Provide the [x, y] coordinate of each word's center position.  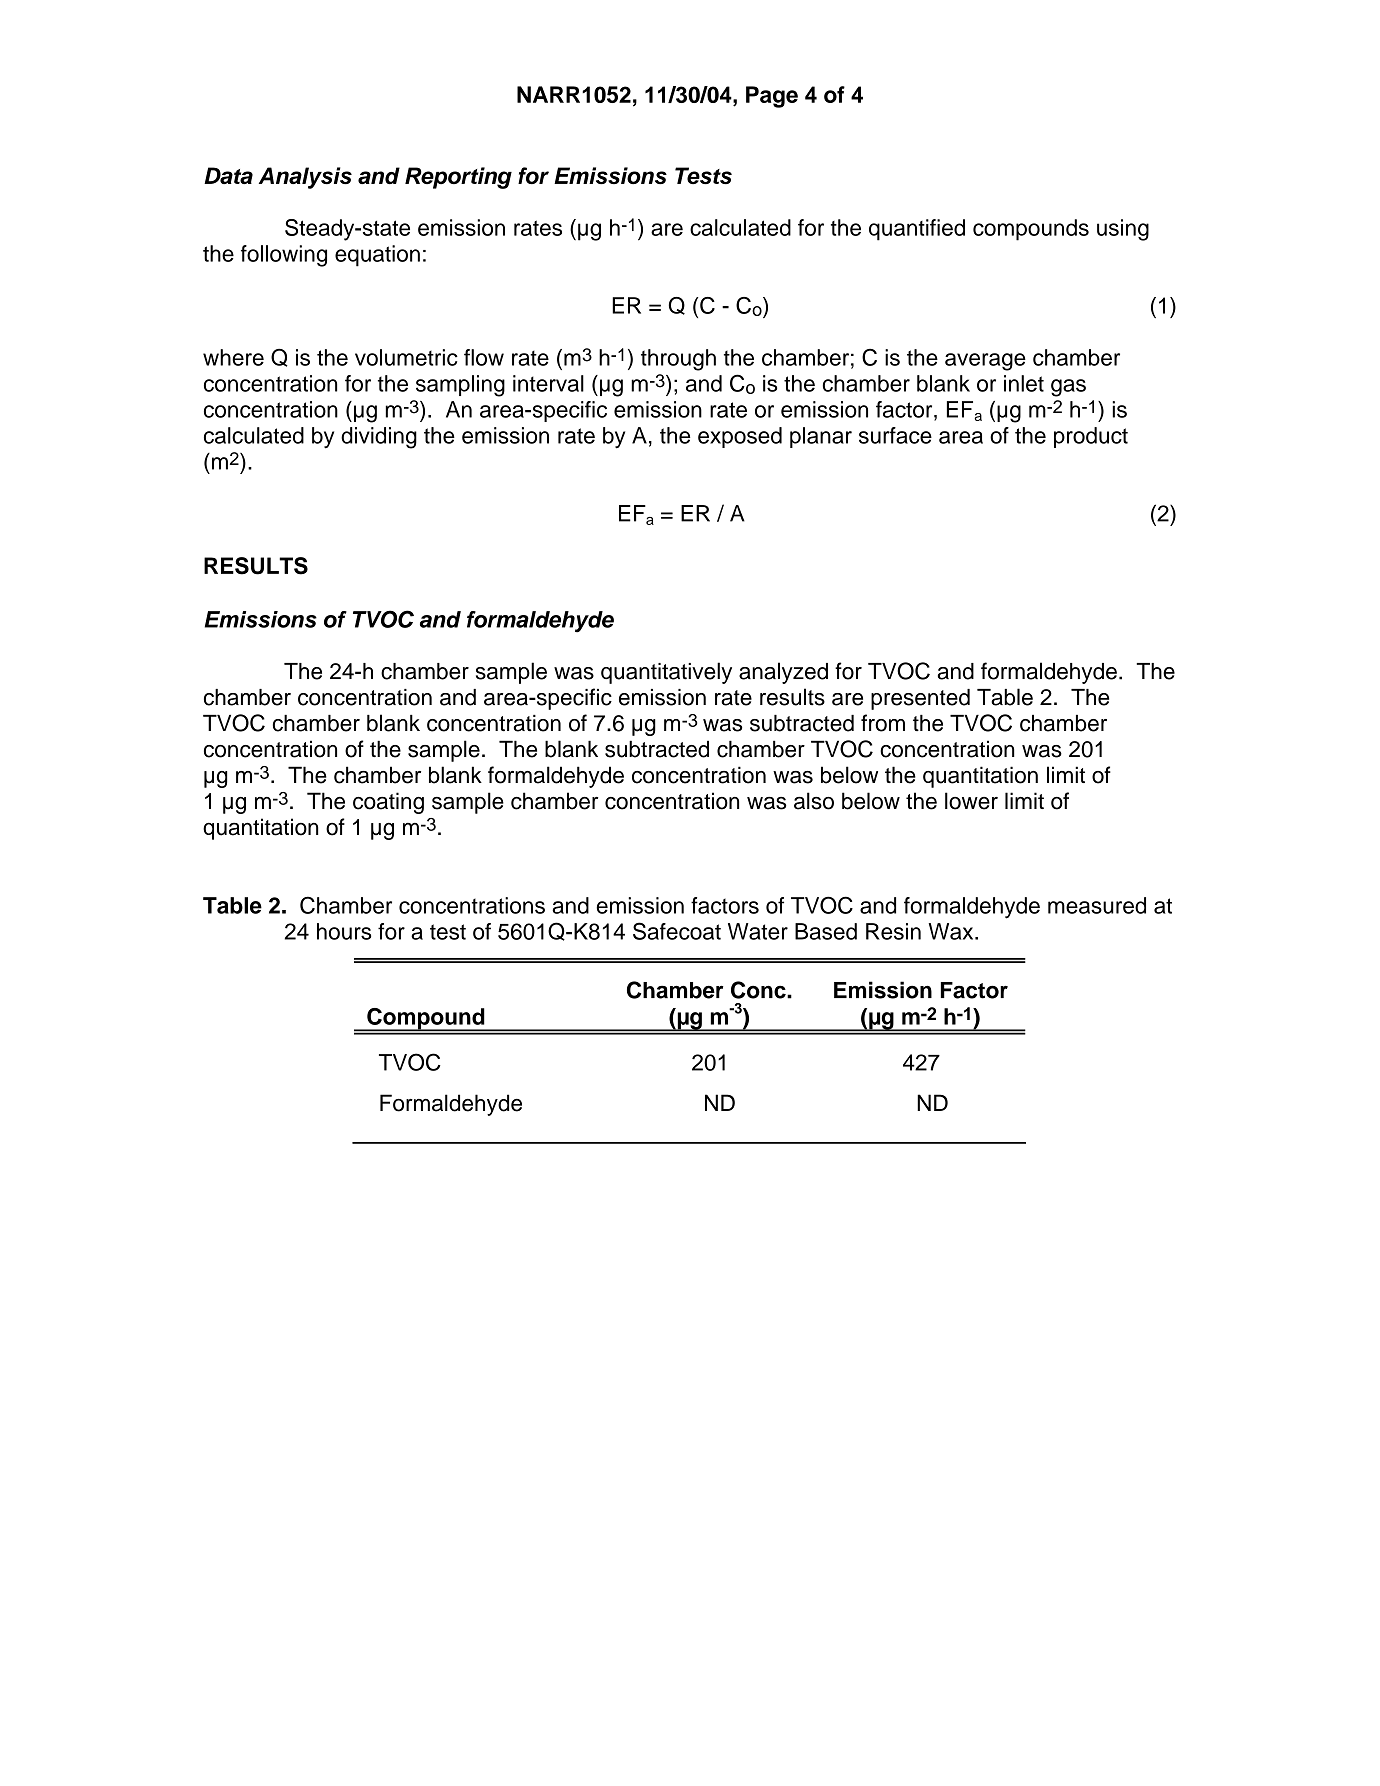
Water [758, 931]
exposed [740, 437]
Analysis [305, 178]
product [1091, 437]
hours [344, 931]
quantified [917, 230]
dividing [379, 438]
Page [772, 97]
